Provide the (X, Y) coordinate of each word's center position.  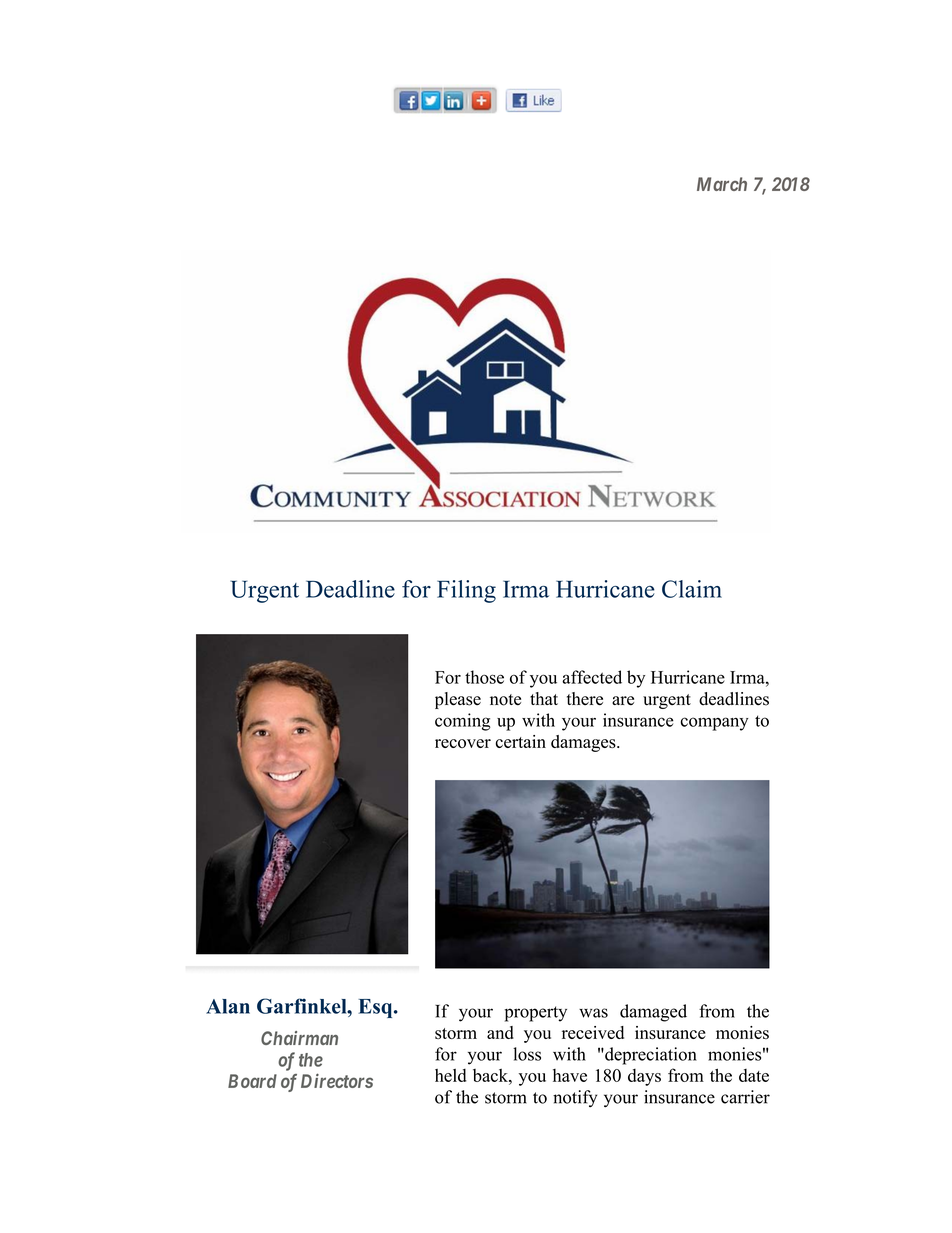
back (491, 1075)
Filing (466, 591)
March (722, 184)
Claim (692, 589)
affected (592, 677)
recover (463, 743)
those (484, 677)
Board (252, 1081)
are (623, 700)
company (715, 724)
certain (521, 741)
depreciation (650, 1056)
